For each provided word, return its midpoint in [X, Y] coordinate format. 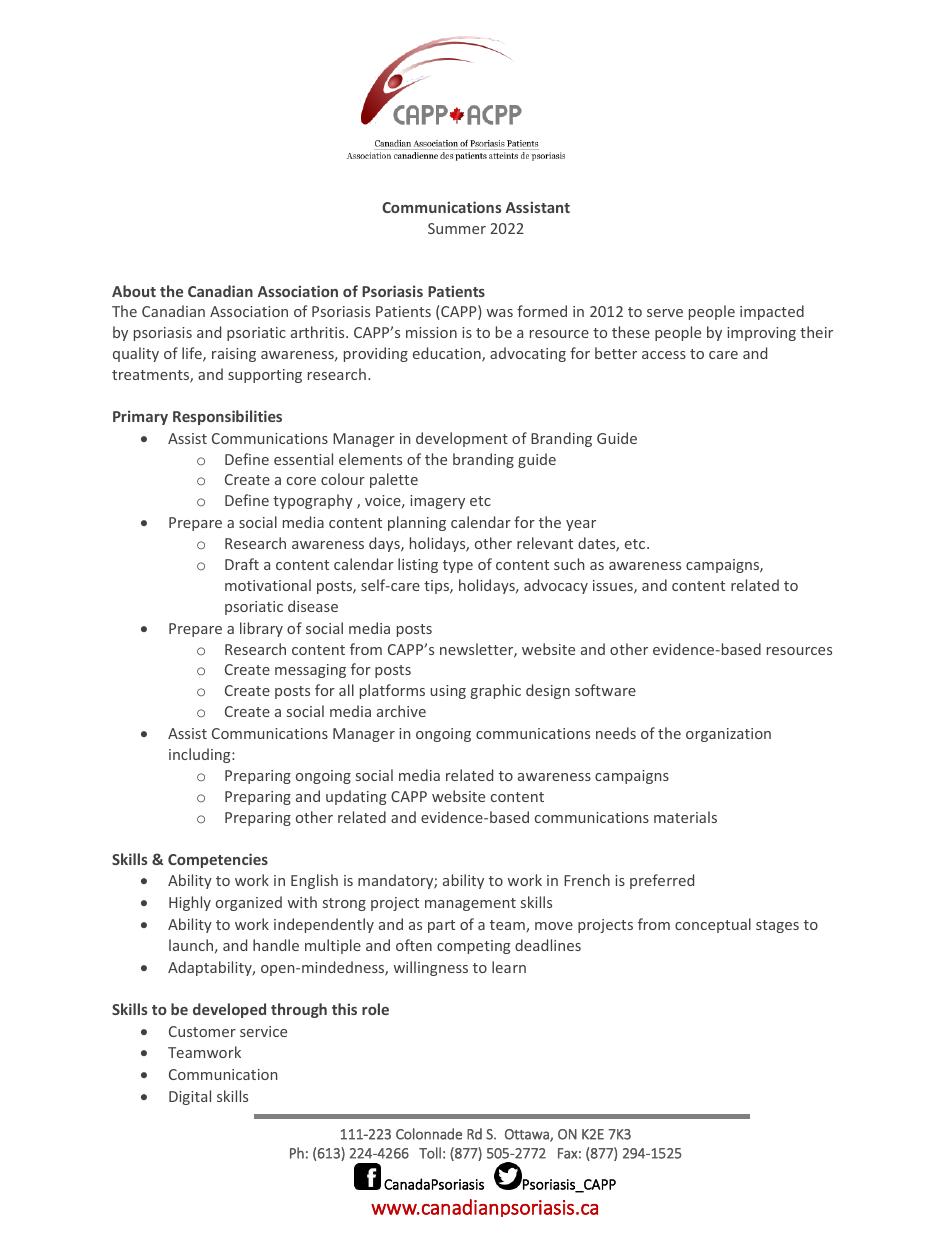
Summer [457, 228]
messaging [310, 671]
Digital [190, 1097]
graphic [496, 691]
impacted [772, 312]
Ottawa [528, 1135]
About [134, 291]
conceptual [713, 925]
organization [728, 735]
